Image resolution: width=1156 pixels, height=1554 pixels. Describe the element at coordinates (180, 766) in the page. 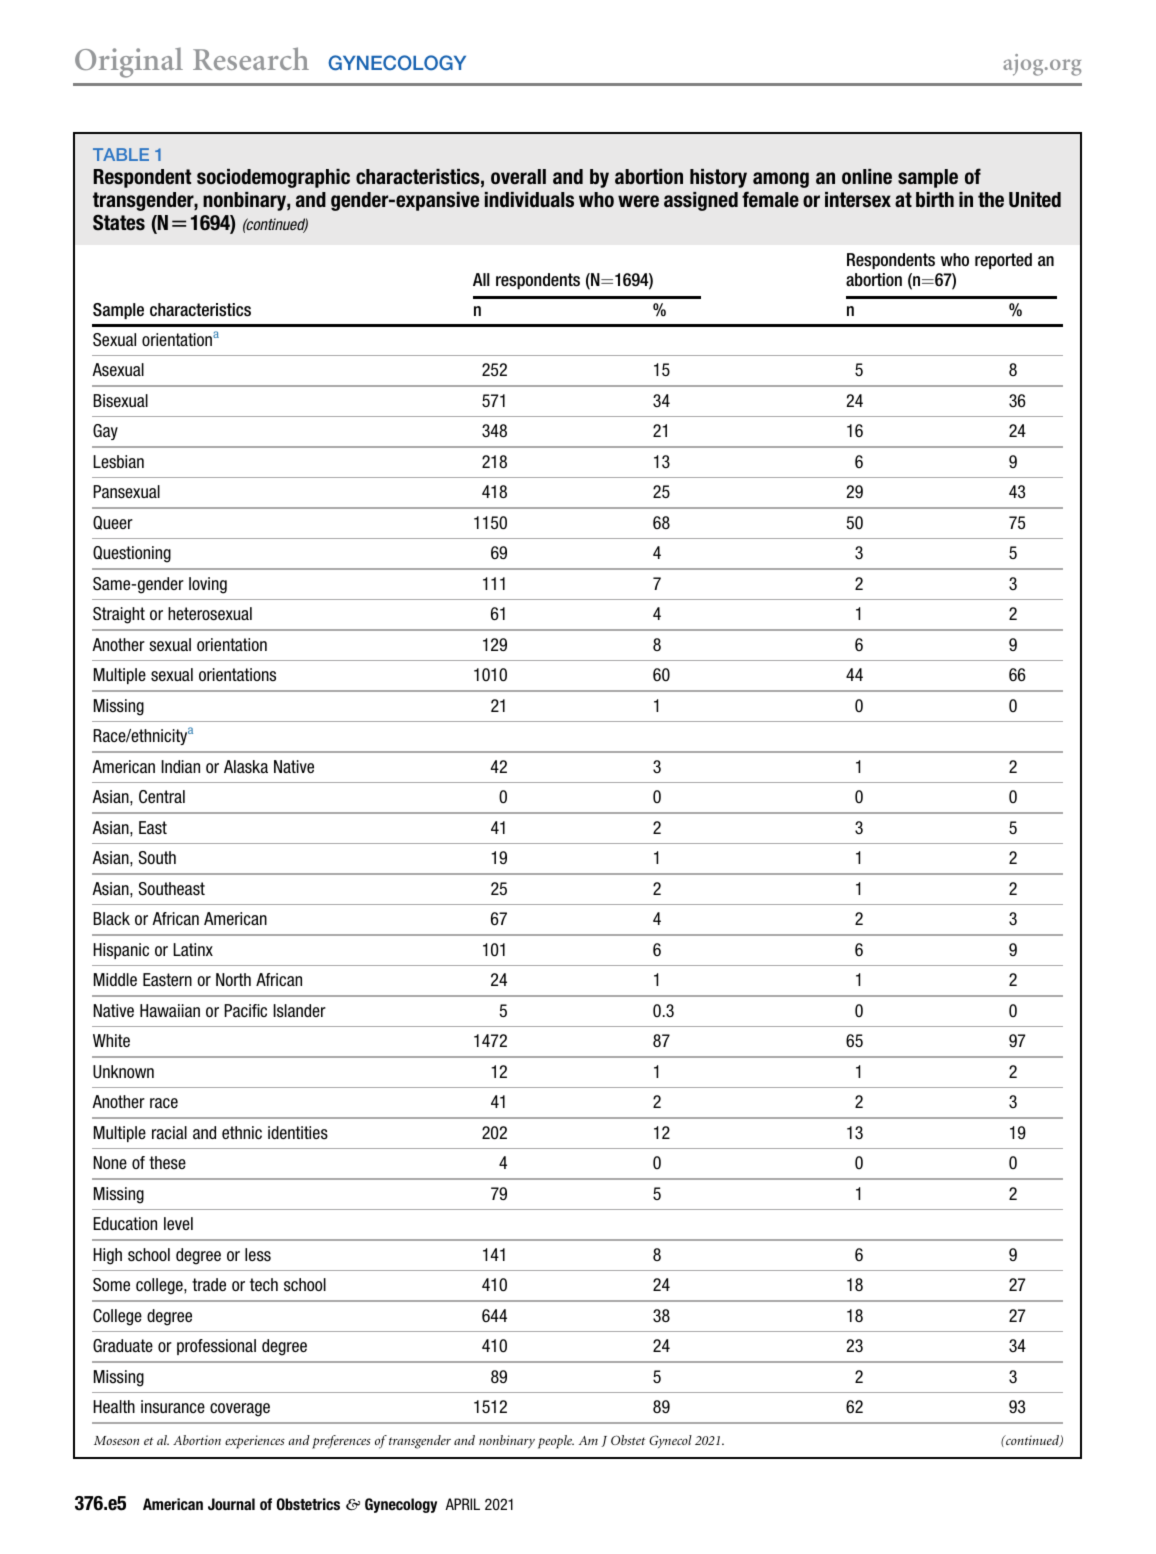

I see `Indian` at that location.
